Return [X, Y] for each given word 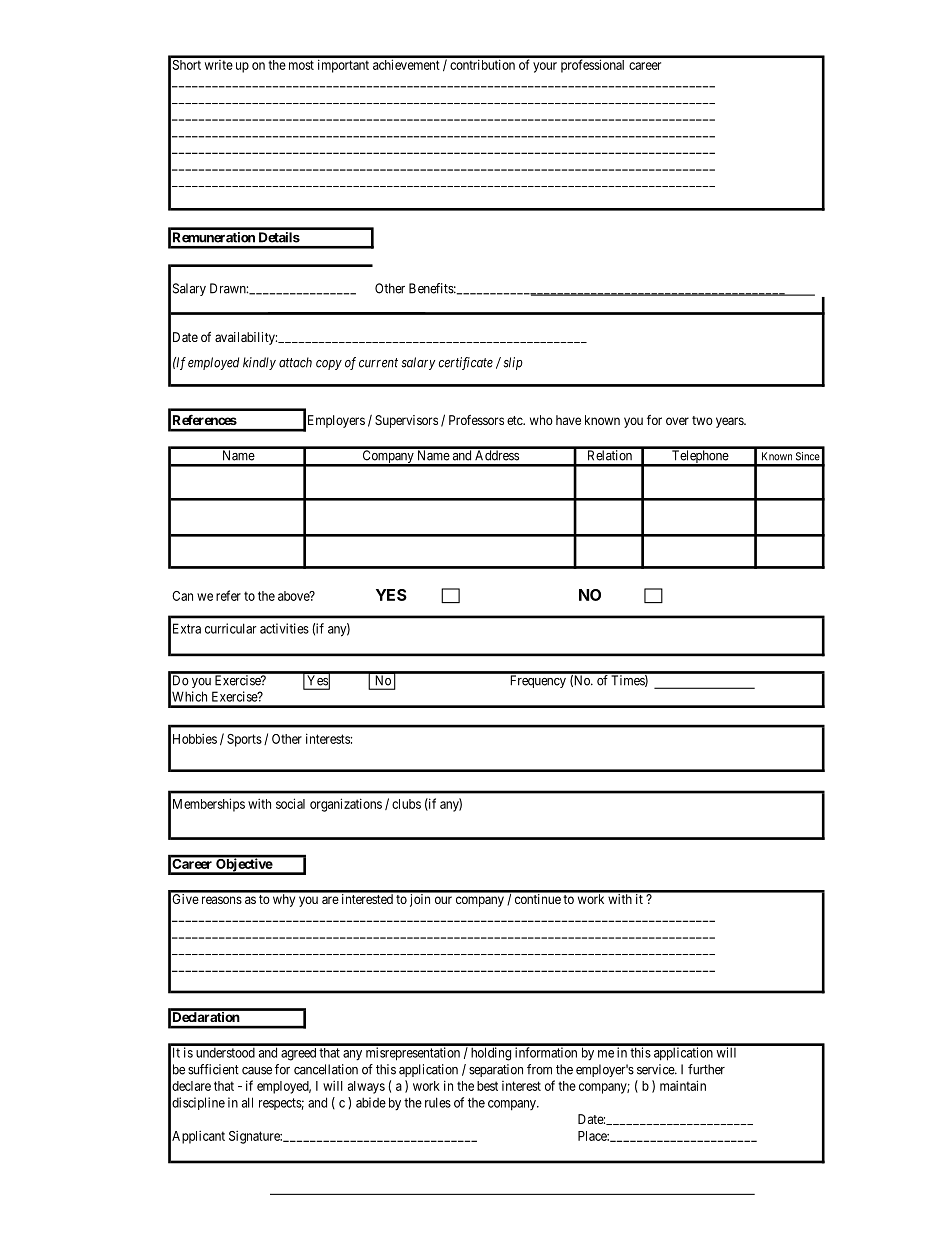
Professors [476, 420]
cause [257, 1071]
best [487, 1086]
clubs [406, 804]
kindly [259, 363]
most [301, 65]
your [545, 67]
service [656, 1069]
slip [513, 363]
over [677, 421]
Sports [244, 740]
